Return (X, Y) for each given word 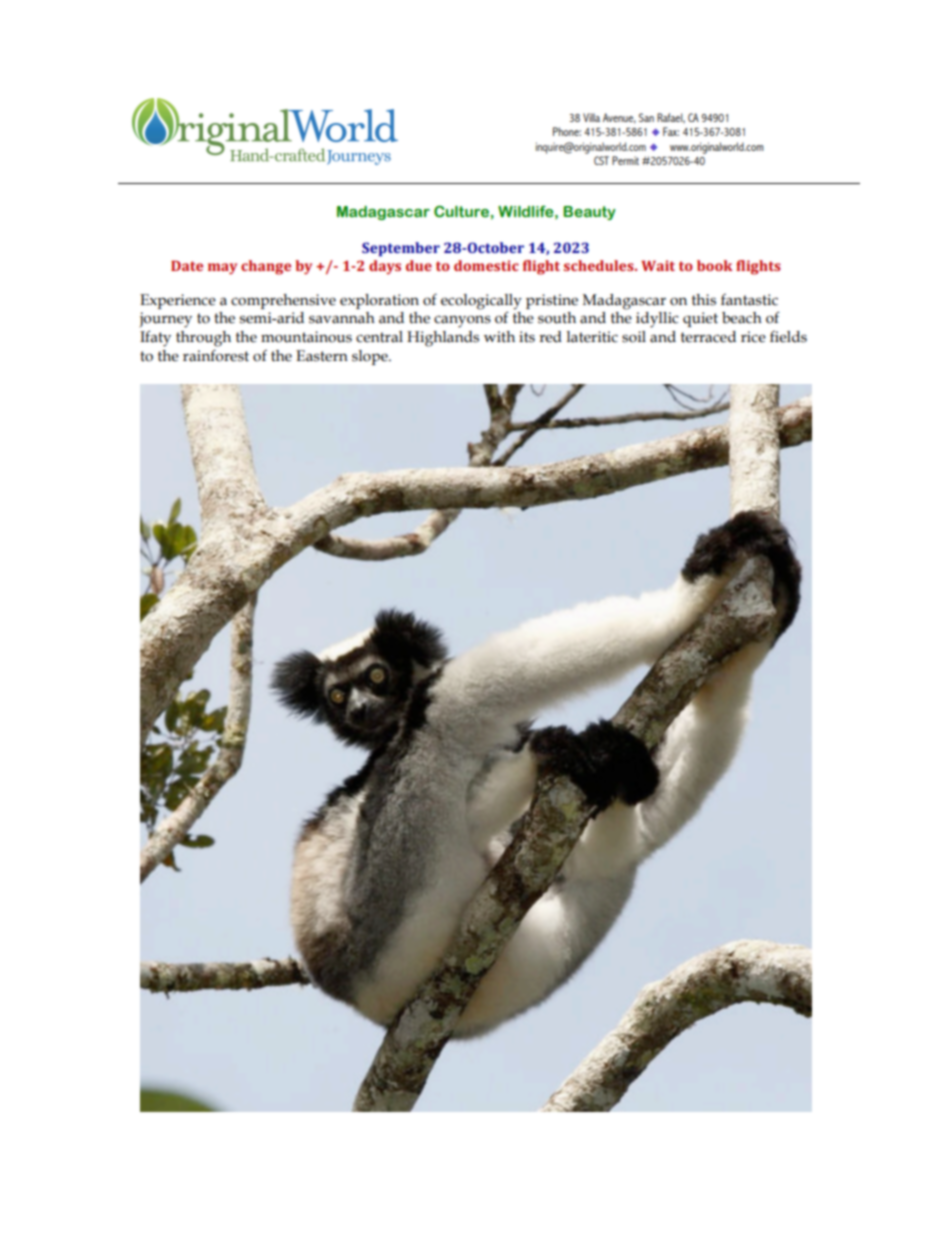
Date (187, 266)
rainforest (216, 355)
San (646, 117)
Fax (671, 131)
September (401, 249)
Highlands (443, 339)
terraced (708, 337)
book (715, 265)
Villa (591, 117)
